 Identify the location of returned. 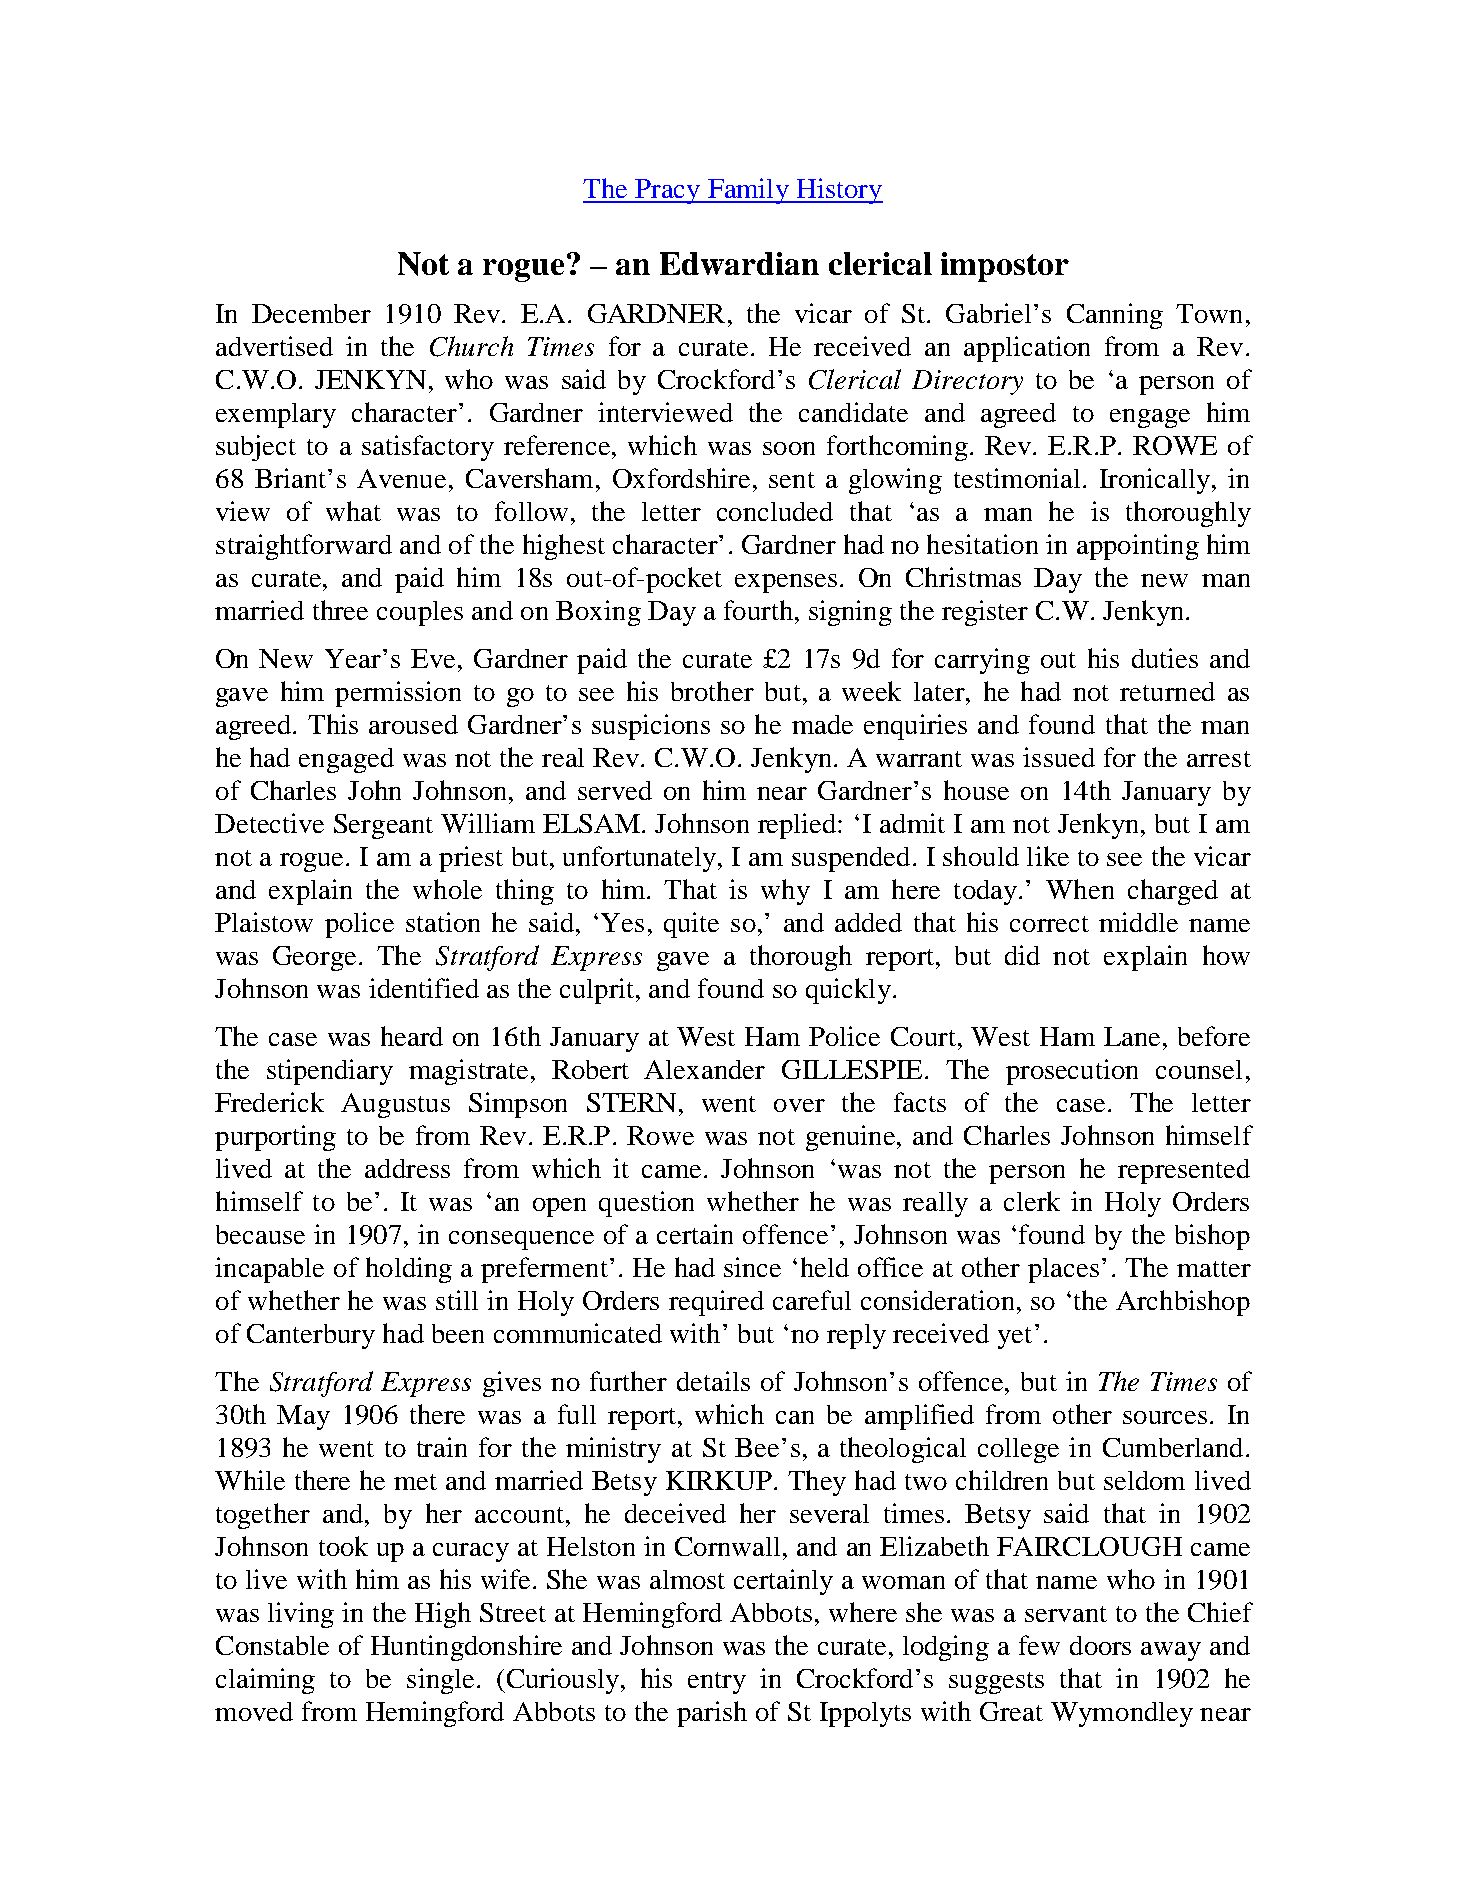
(1167, 691).
